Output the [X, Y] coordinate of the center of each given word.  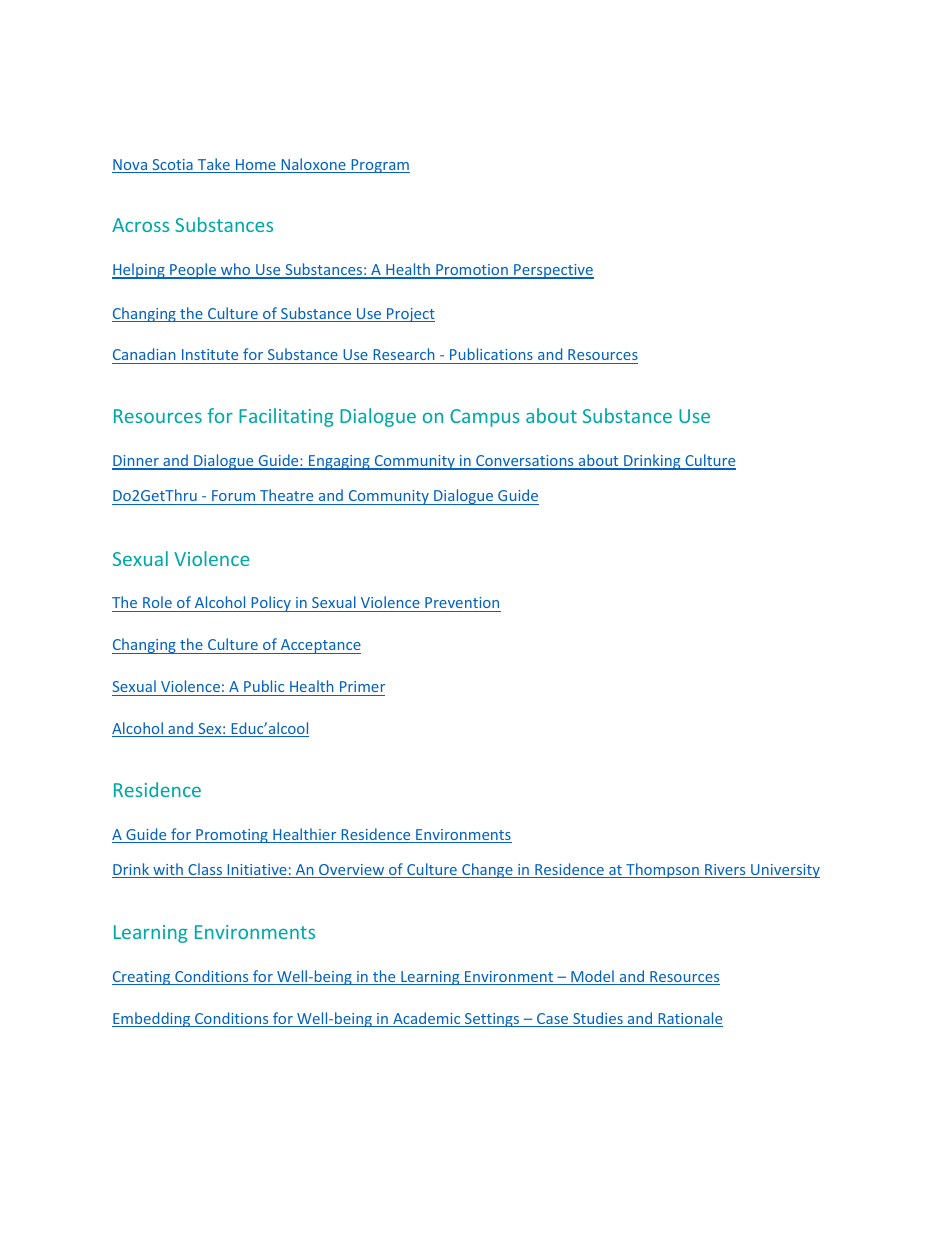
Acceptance [320, 646]
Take [214, 165]
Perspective [553, 271]
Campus [485, 418]
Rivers [725, 871]
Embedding [152, 1019]
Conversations [525, 462]
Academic [427, 1019]
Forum [233, 495]
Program [379, 166]
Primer [362, 686]
